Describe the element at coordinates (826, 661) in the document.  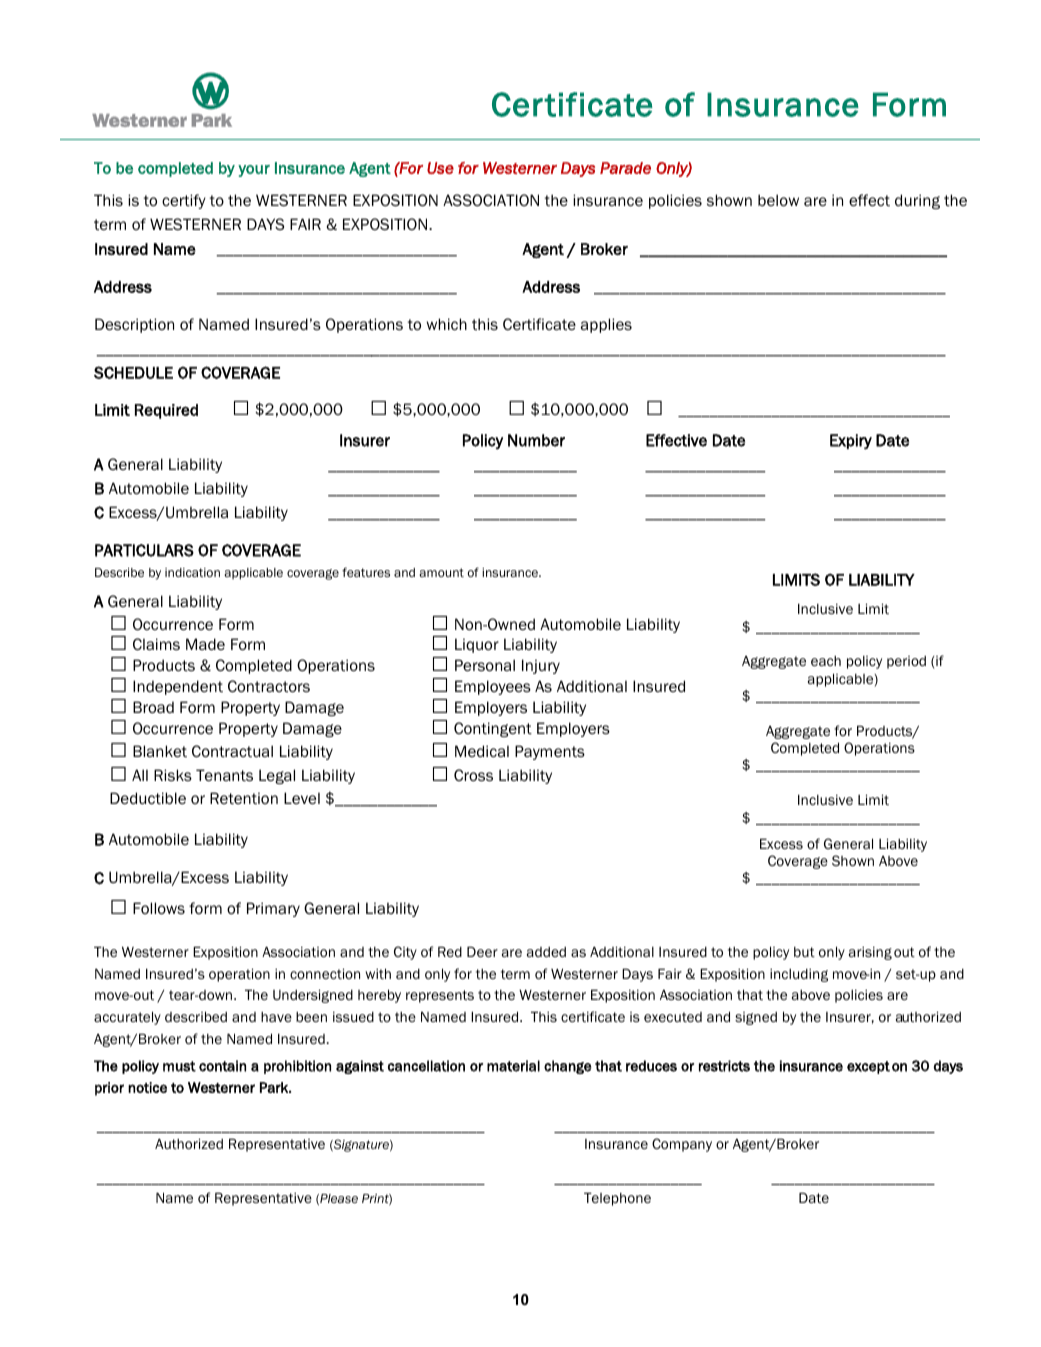
I see `each` at that location.
